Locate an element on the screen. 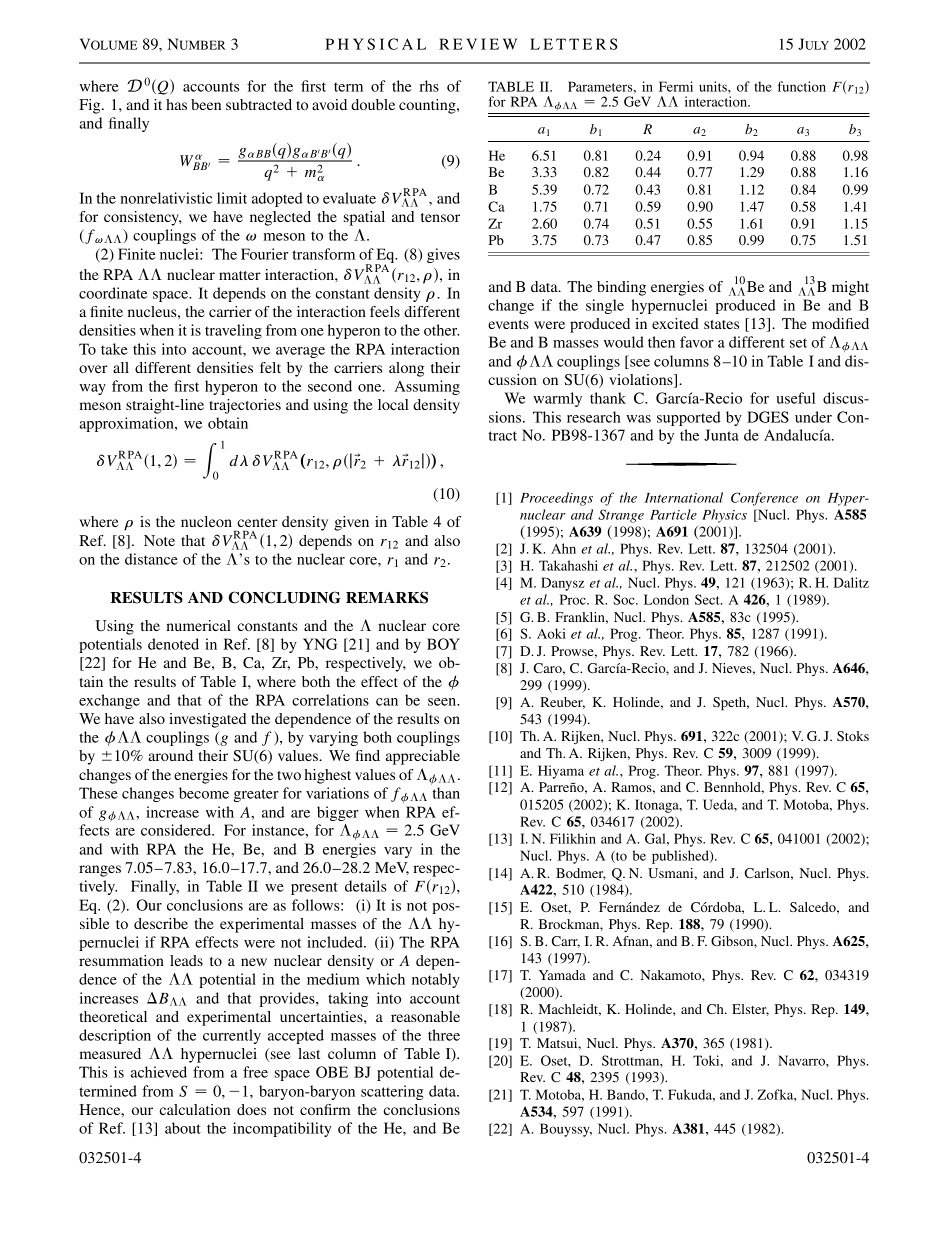 The image size is (952, 1233). approximation is located at coordinates (127, 424).
